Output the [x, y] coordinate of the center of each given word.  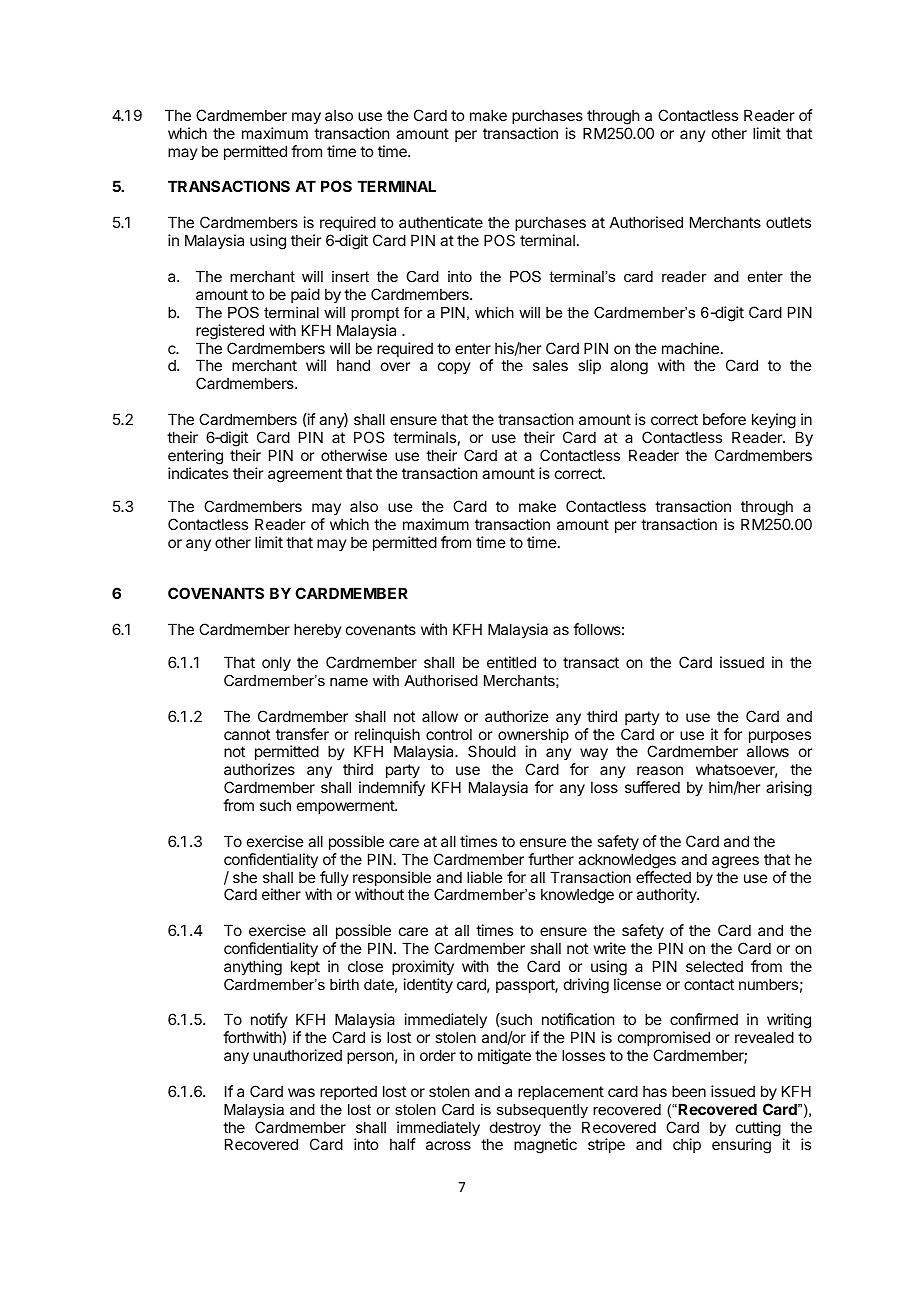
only [276, 663]
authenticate [441, 222]
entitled [511, 662]
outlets [788, 222]
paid [305, 295]
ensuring [741, 1146]
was [301, 1092]
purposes [780, 738]
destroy [514, 1130]
